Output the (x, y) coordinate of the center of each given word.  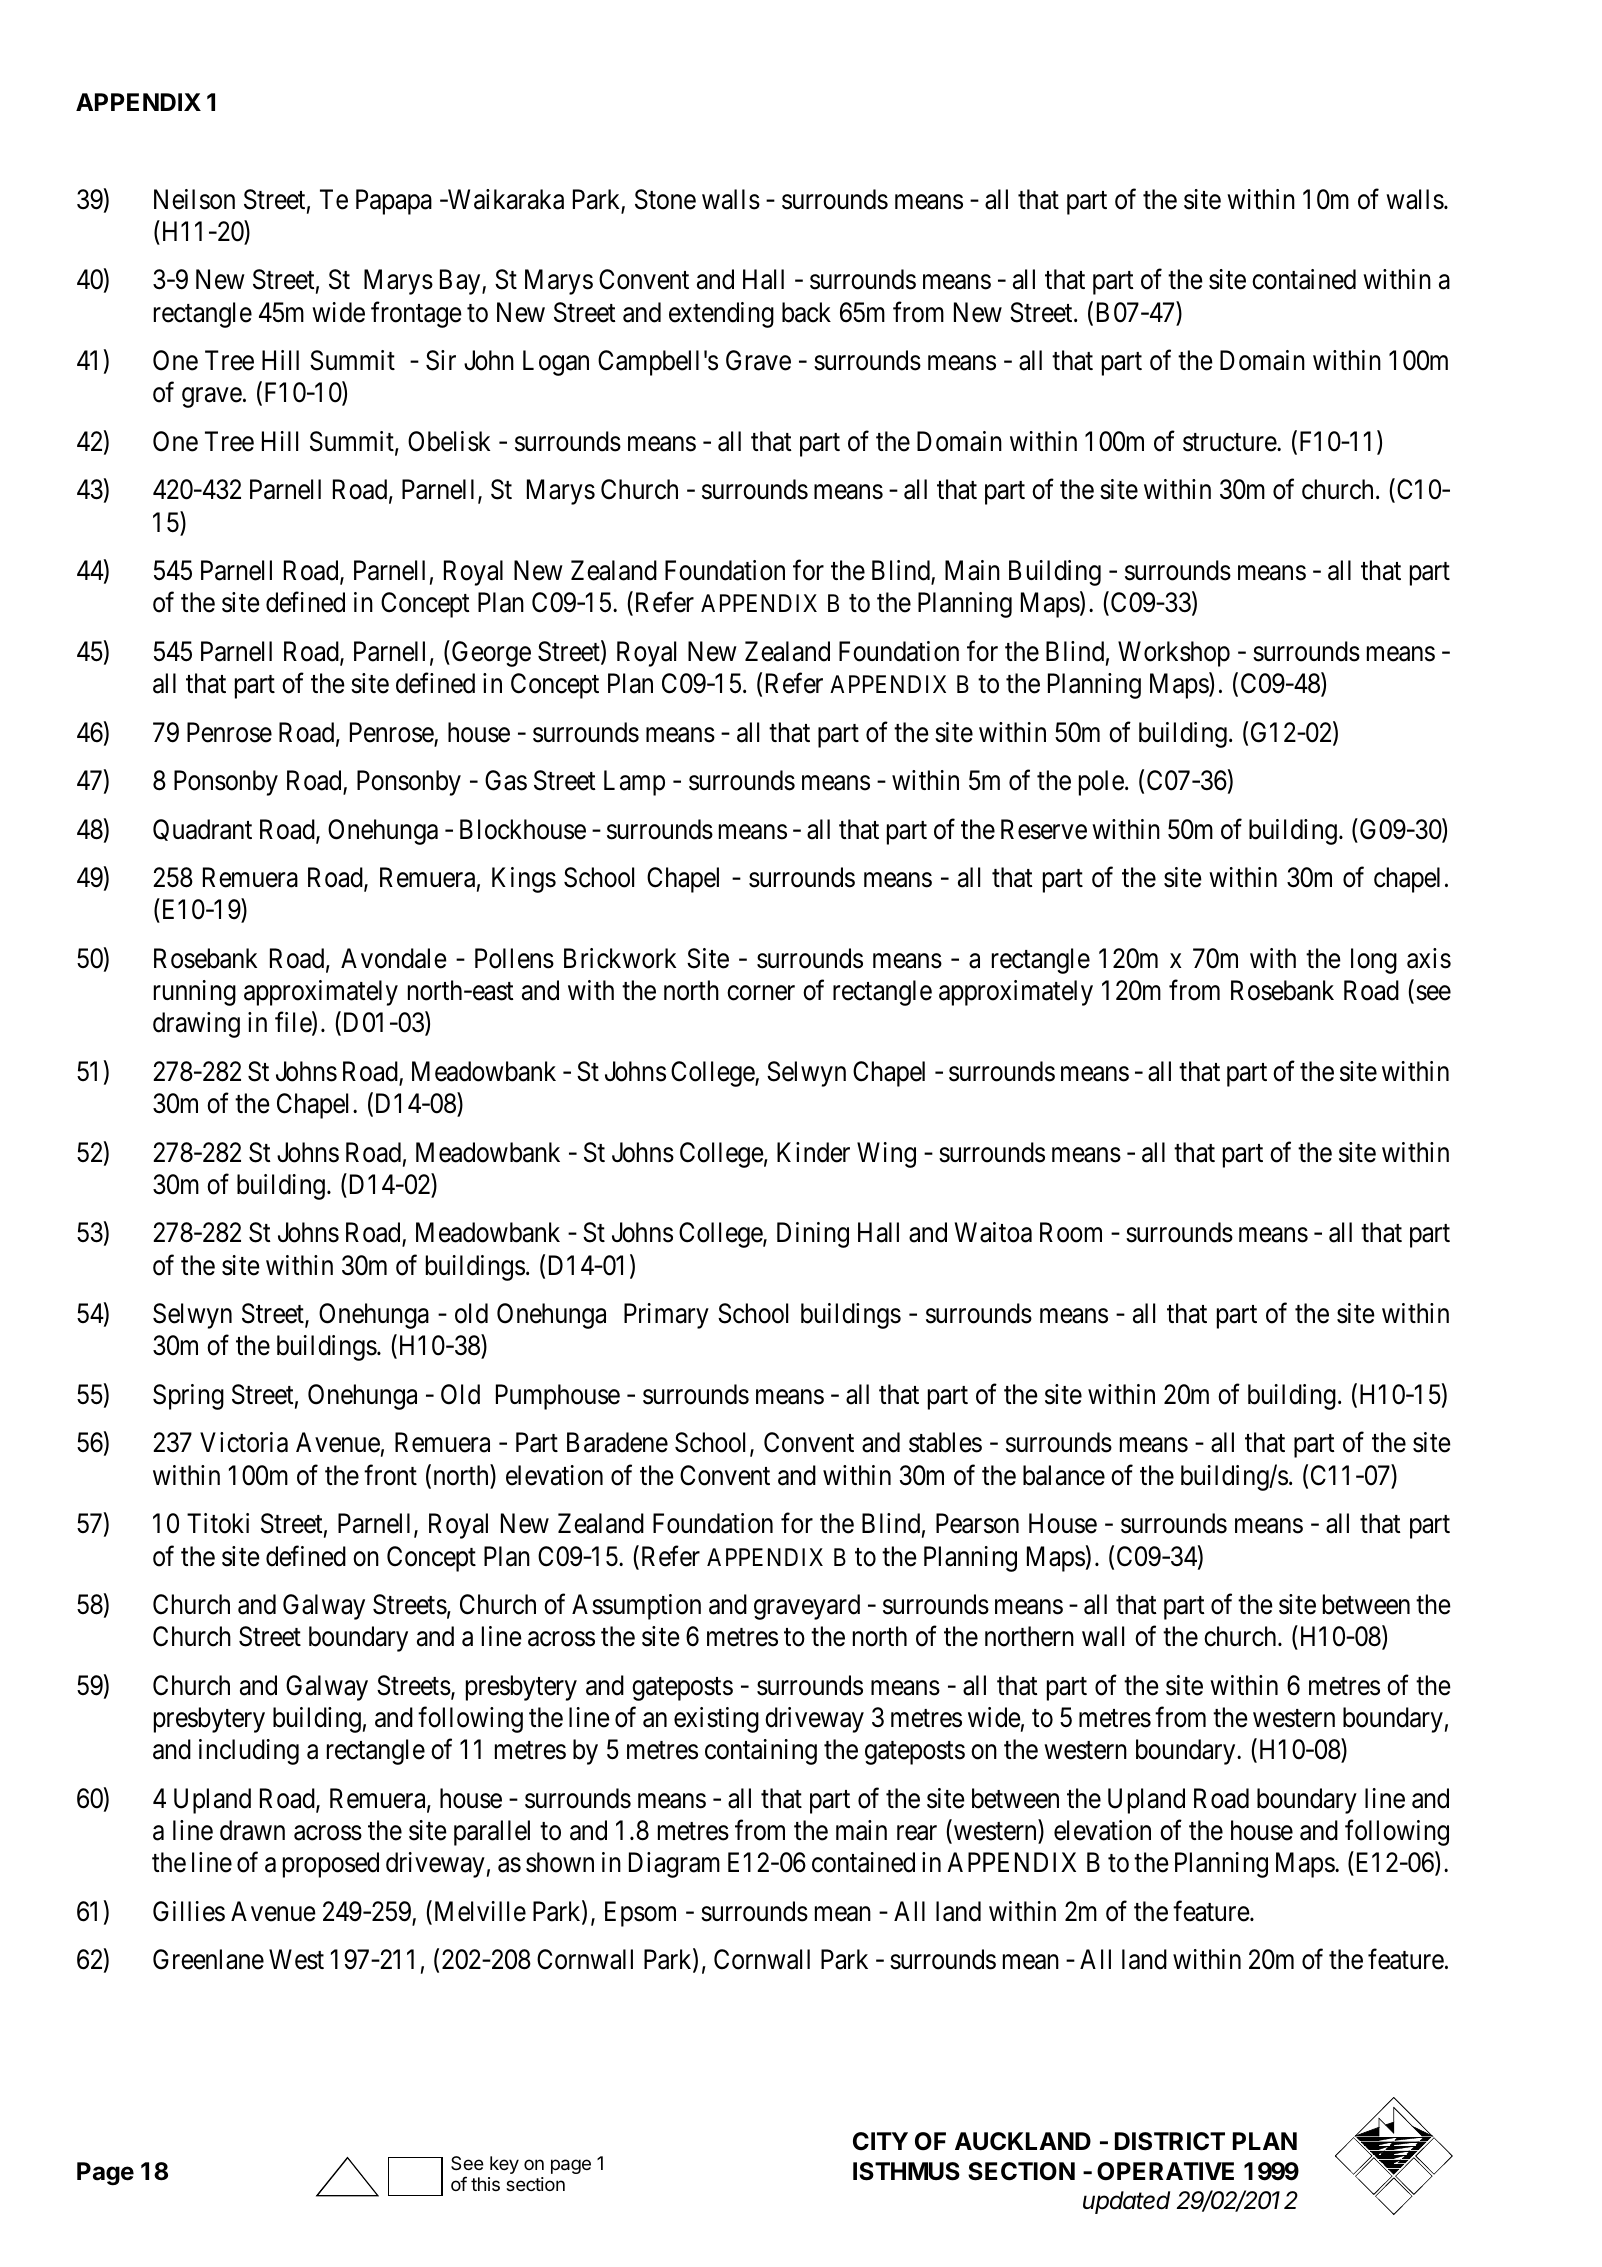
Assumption (636, 1607)
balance (1064, 1475)
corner (761, 993)
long (1374, 961)
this (485, 2184)
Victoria (244, 1442)
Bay (461, 282)
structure (1230, 442)
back (806, 312)
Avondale (394, 958)
